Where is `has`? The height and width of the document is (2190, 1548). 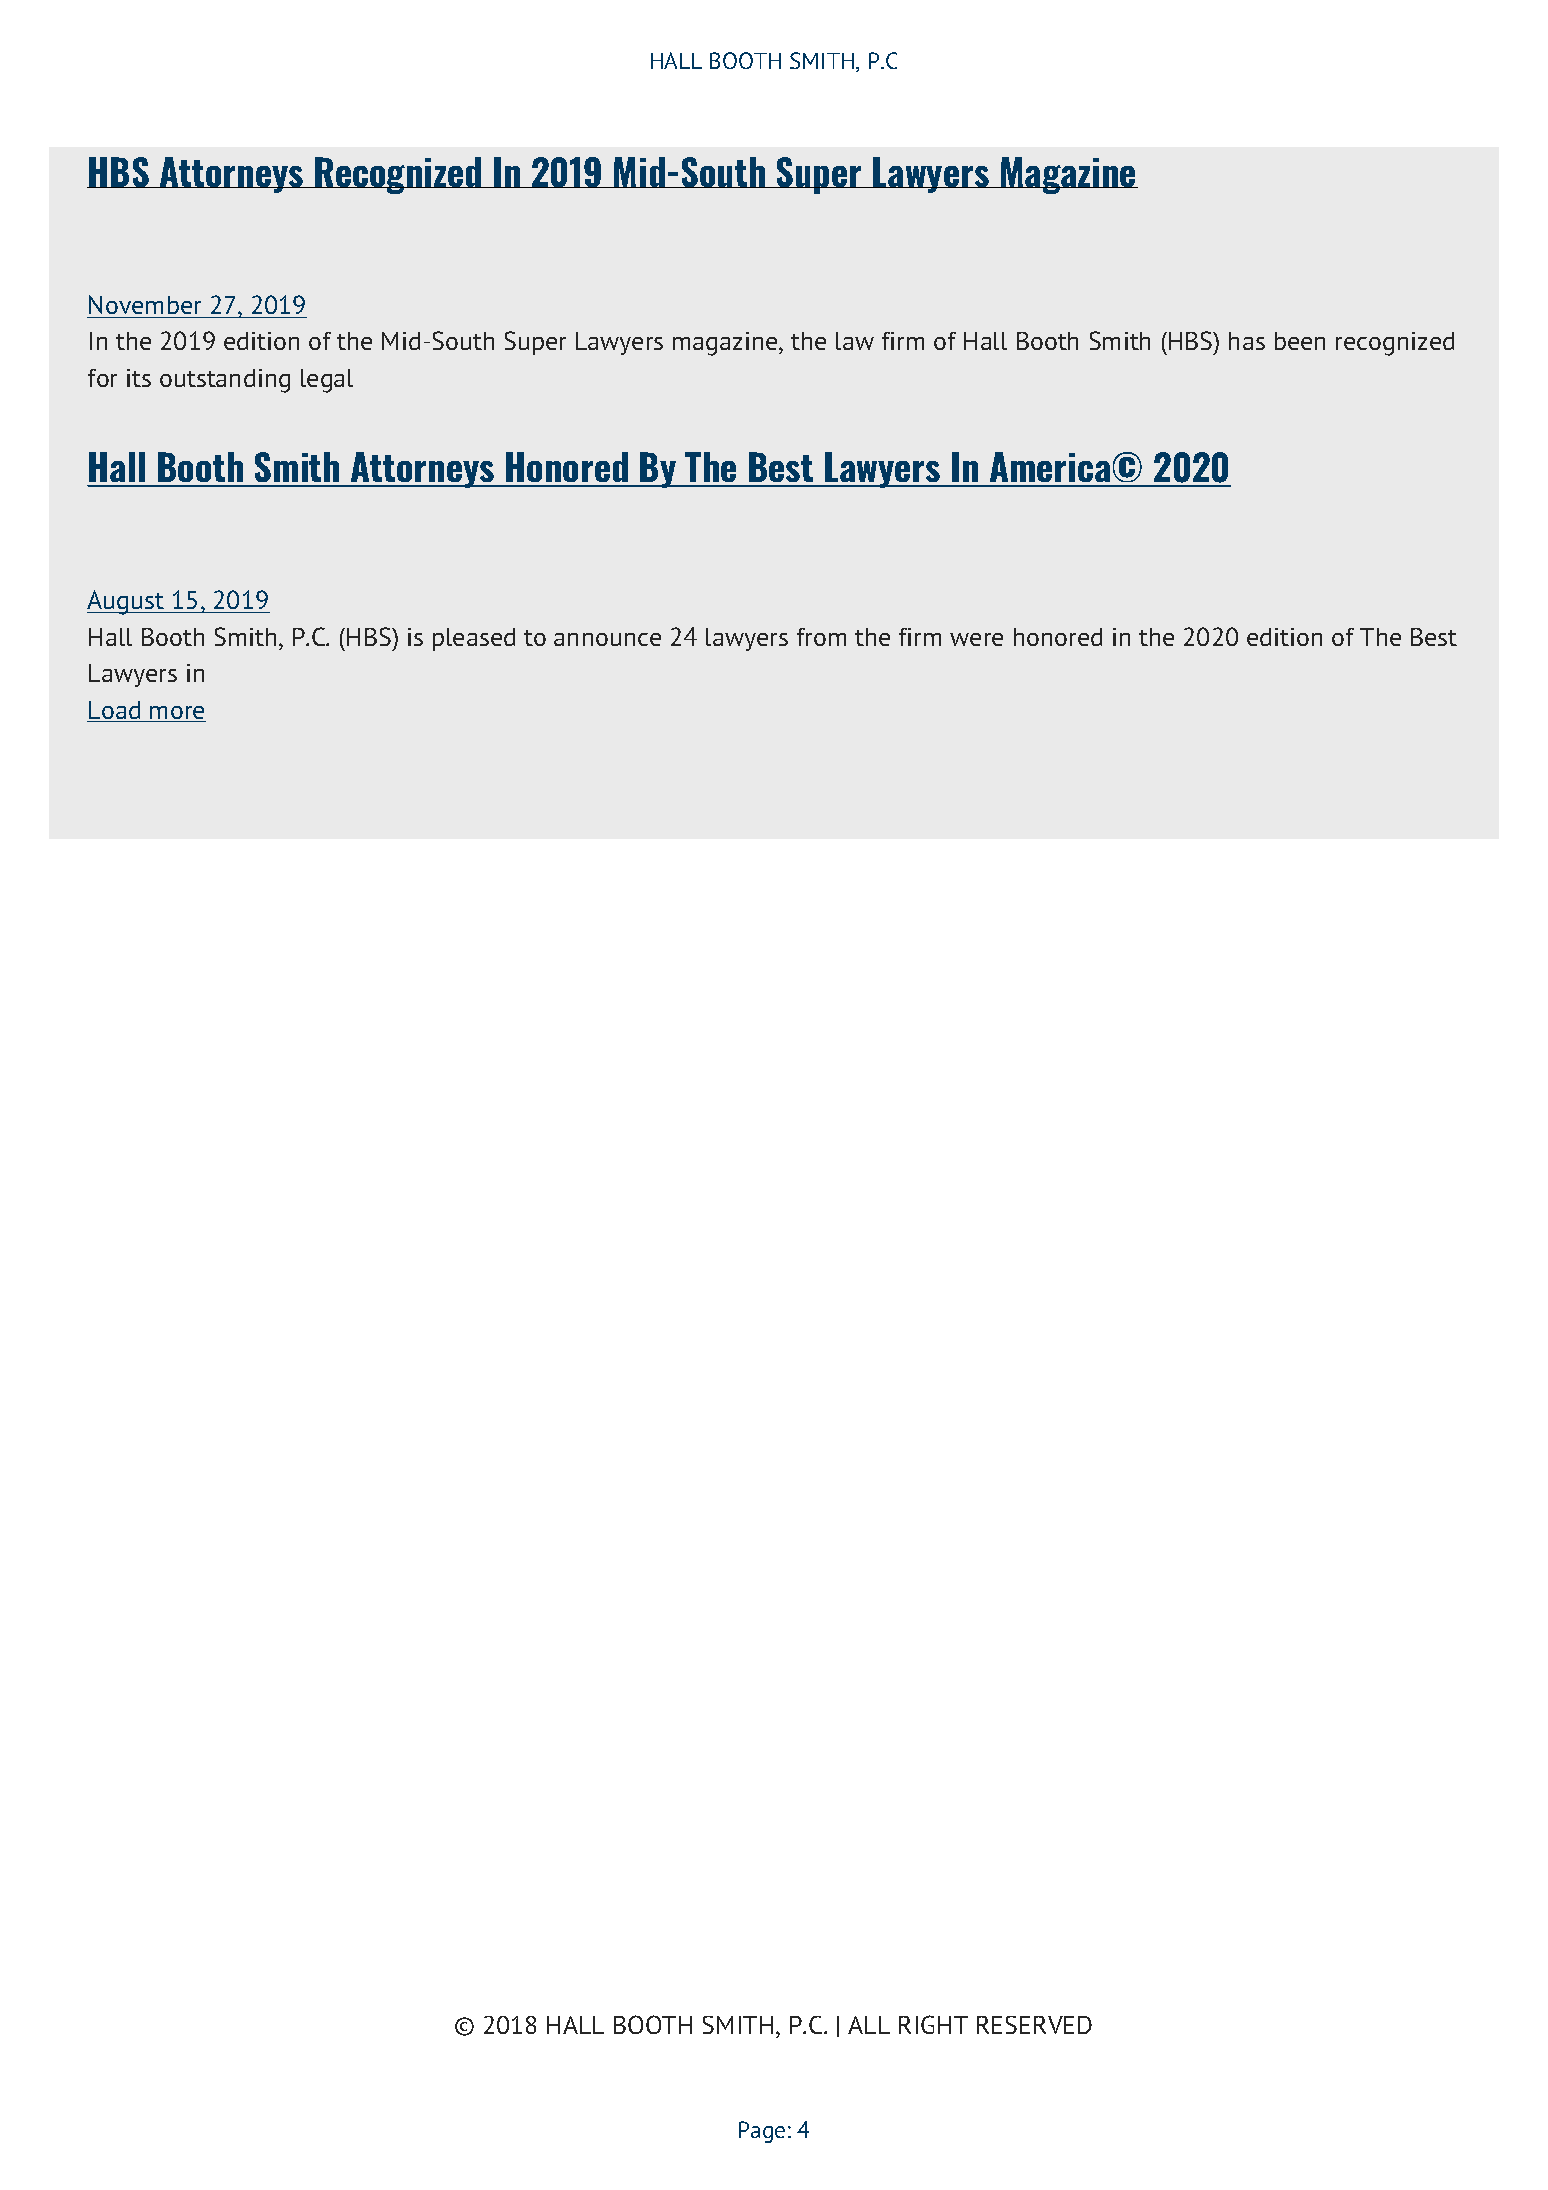
has is located at coordinates (1247, 341).
